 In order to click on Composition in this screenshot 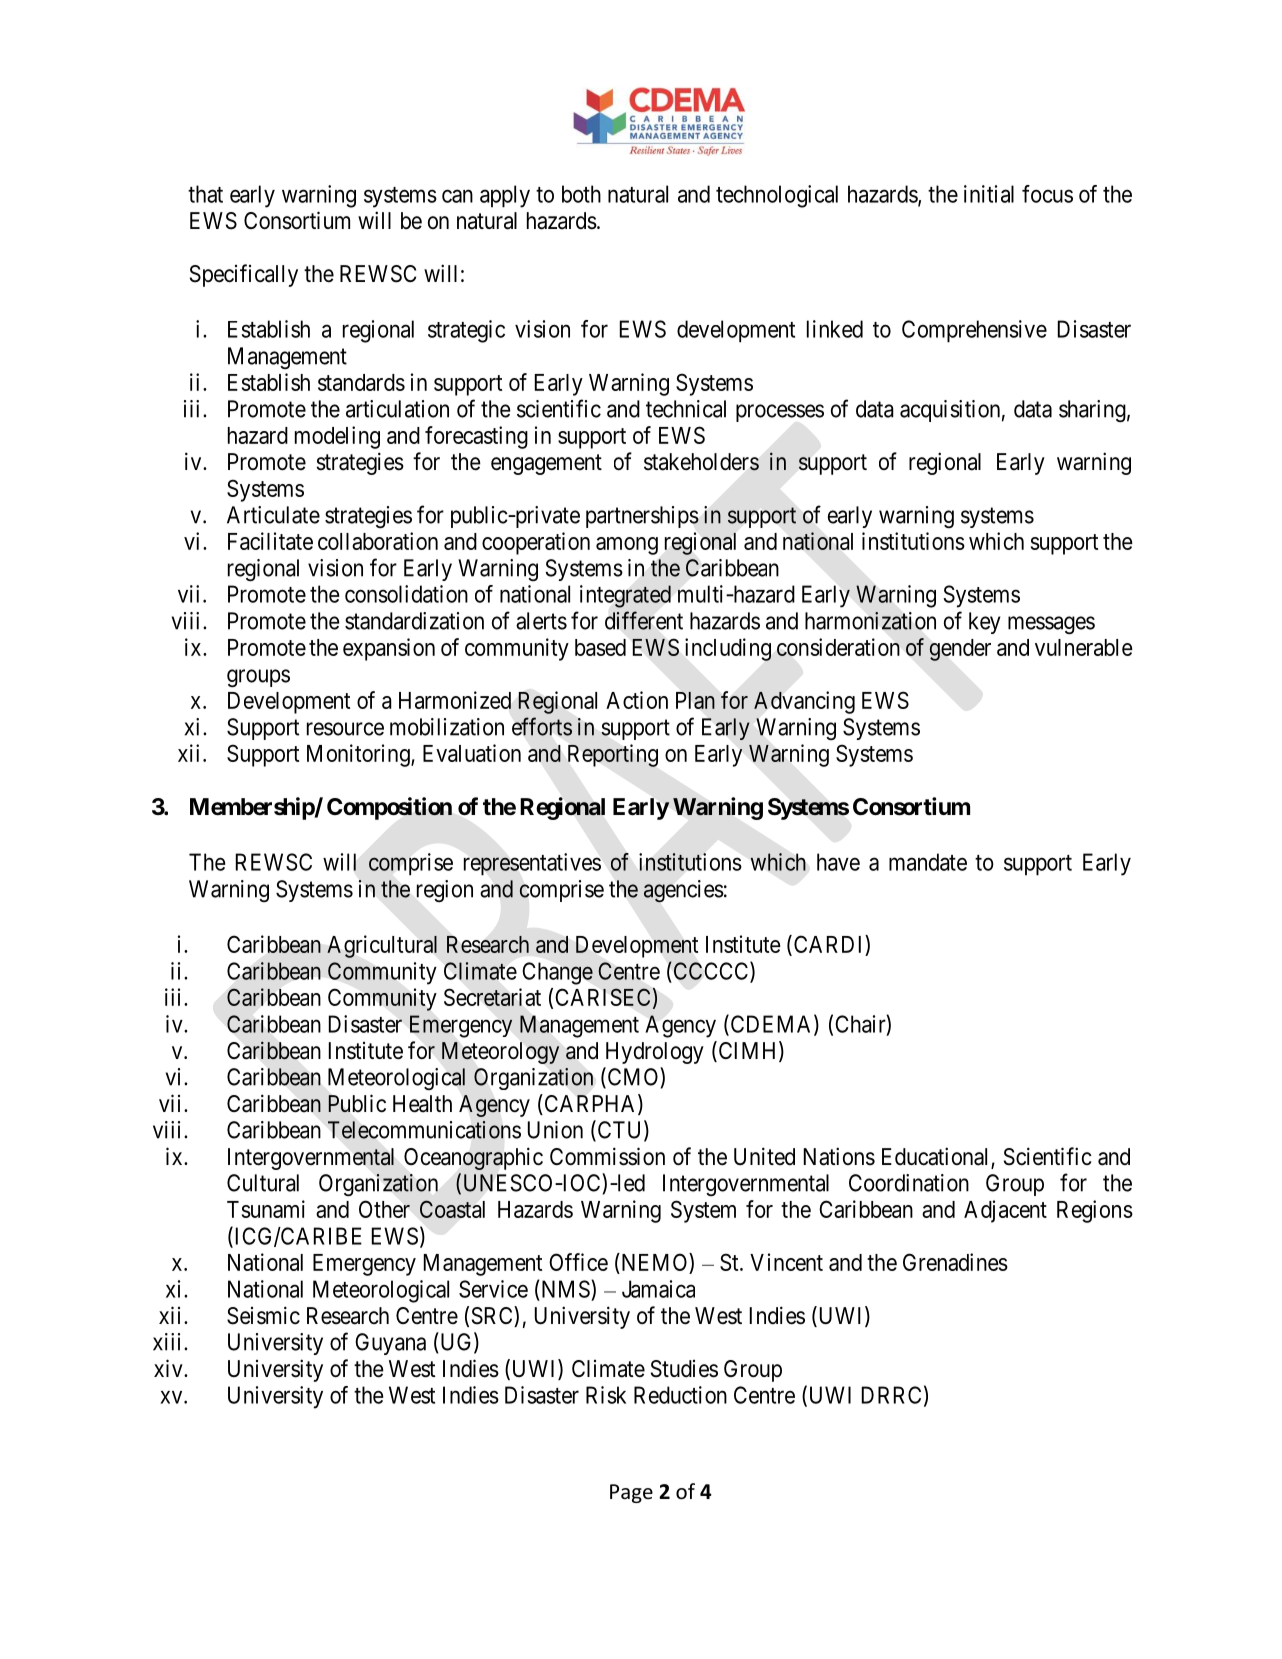, I will do `click(389, 808)`.
